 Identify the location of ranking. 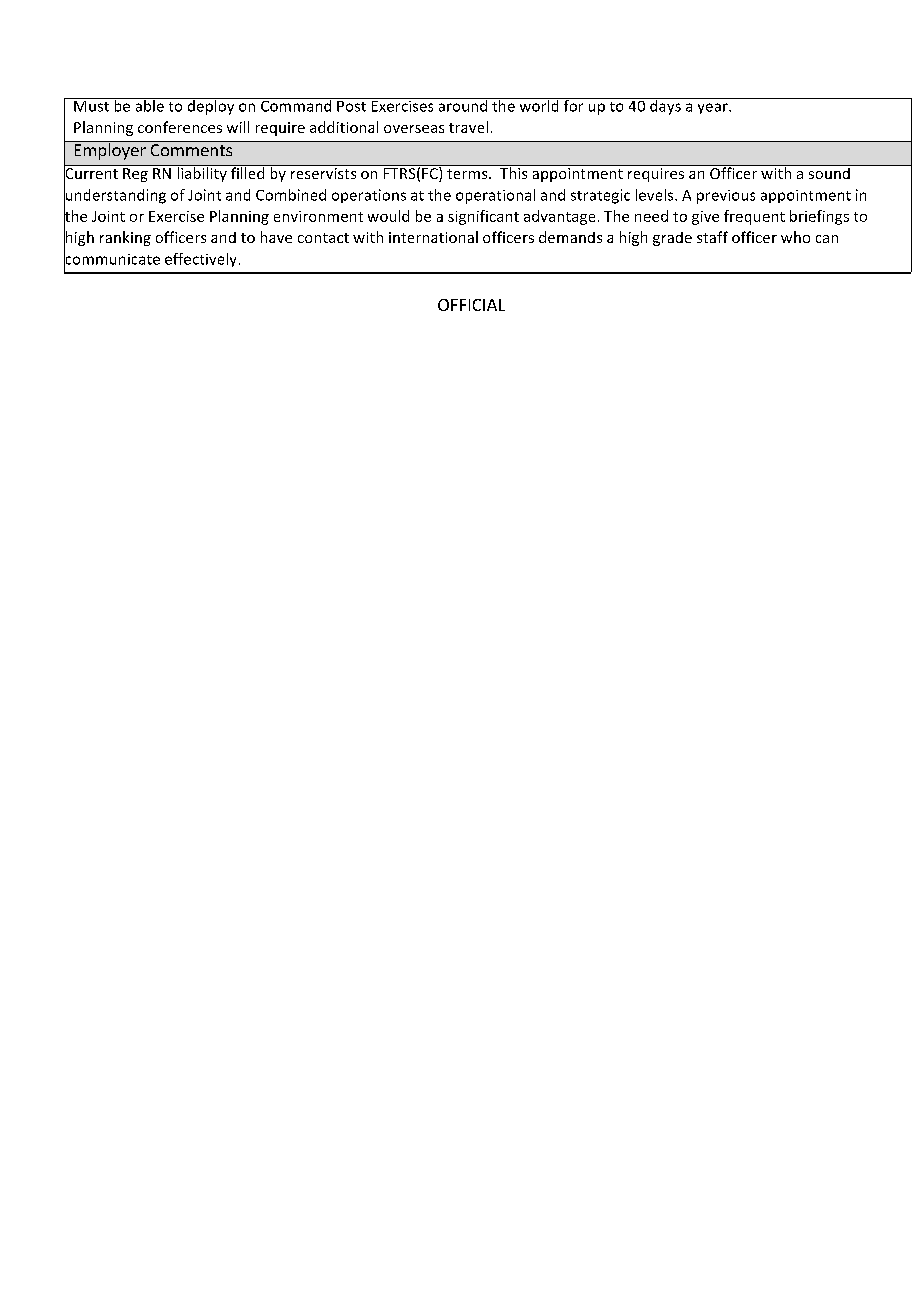
(125, 238).
